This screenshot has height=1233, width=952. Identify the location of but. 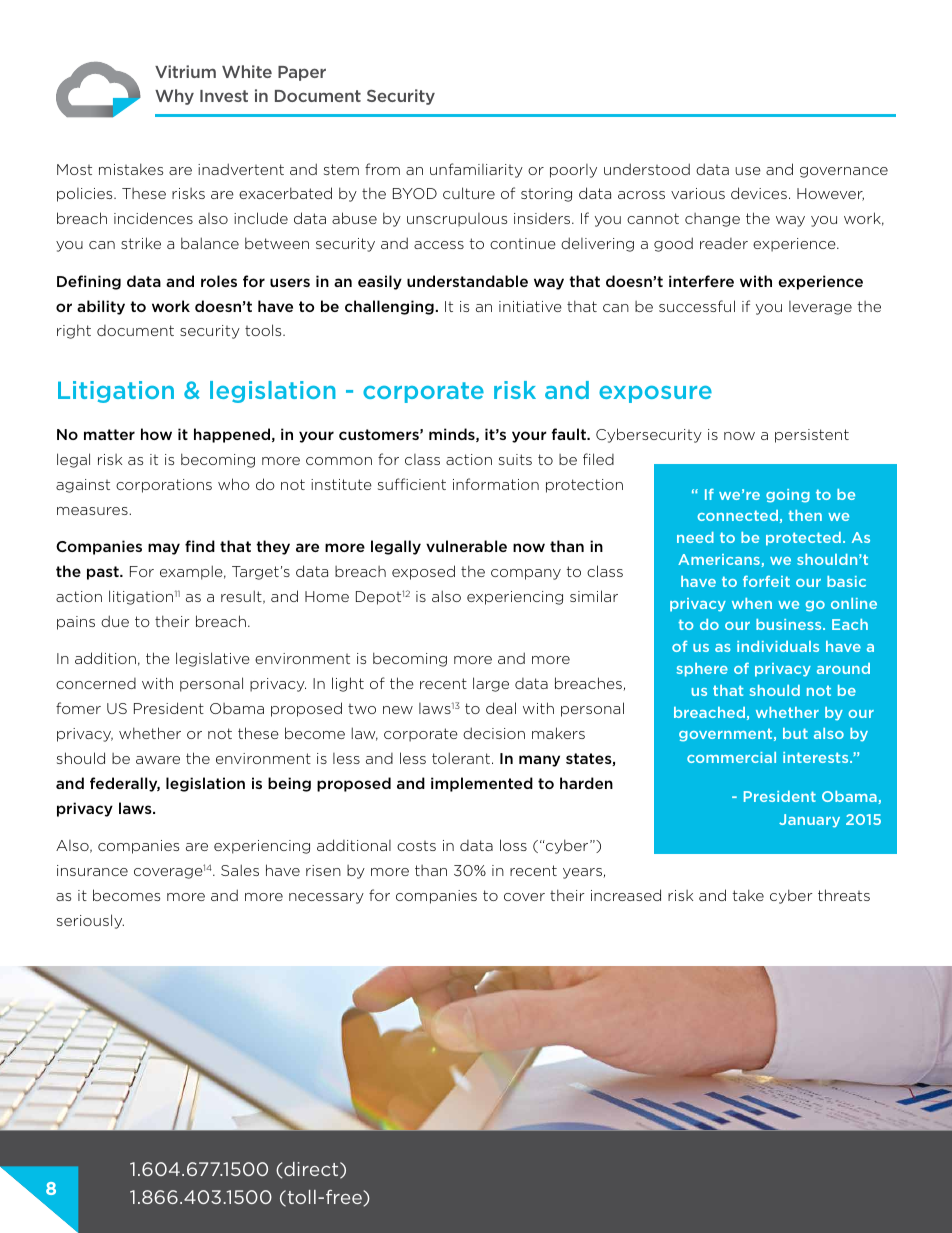
(795, 733).
